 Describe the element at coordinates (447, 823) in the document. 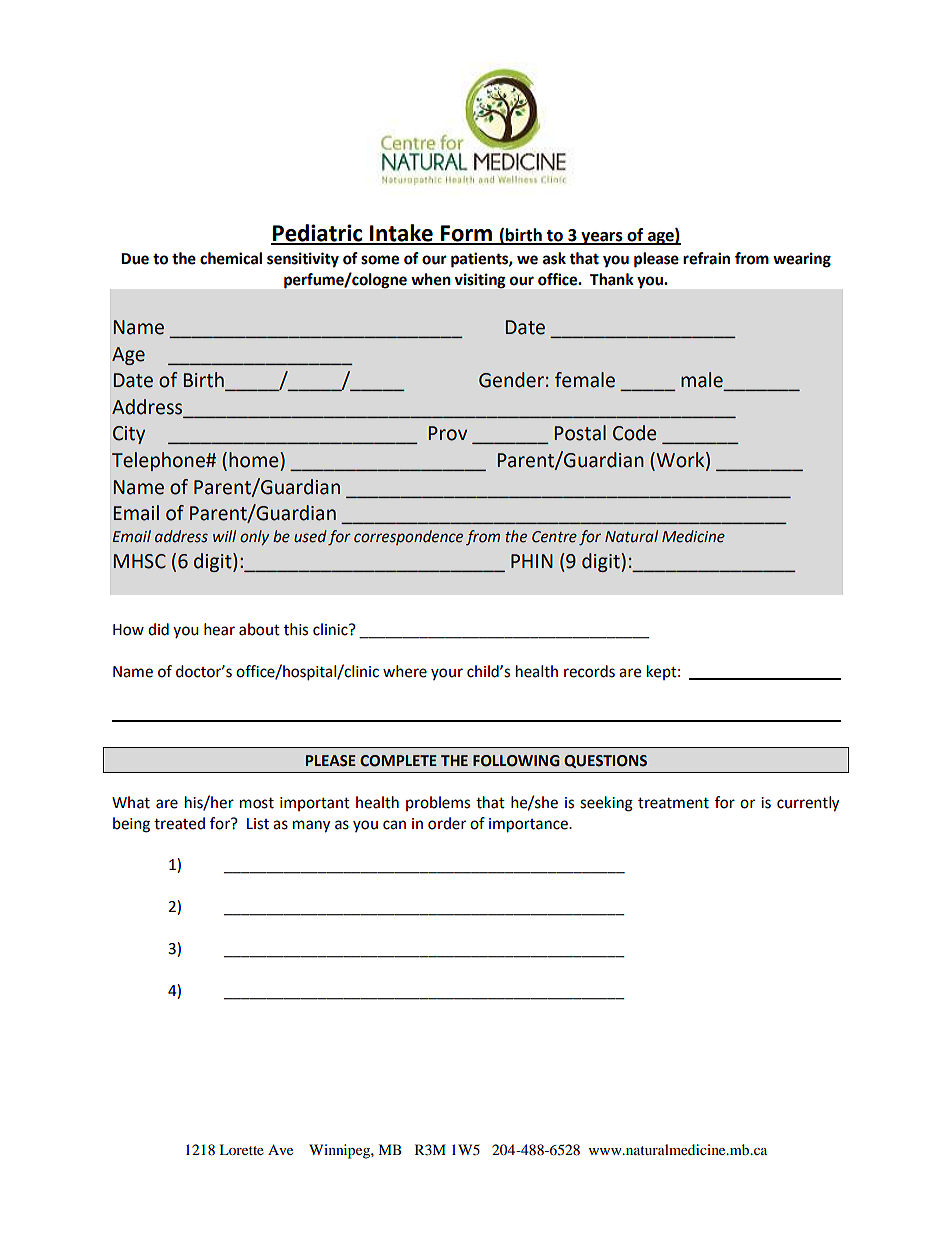

I see `order` at that location.
